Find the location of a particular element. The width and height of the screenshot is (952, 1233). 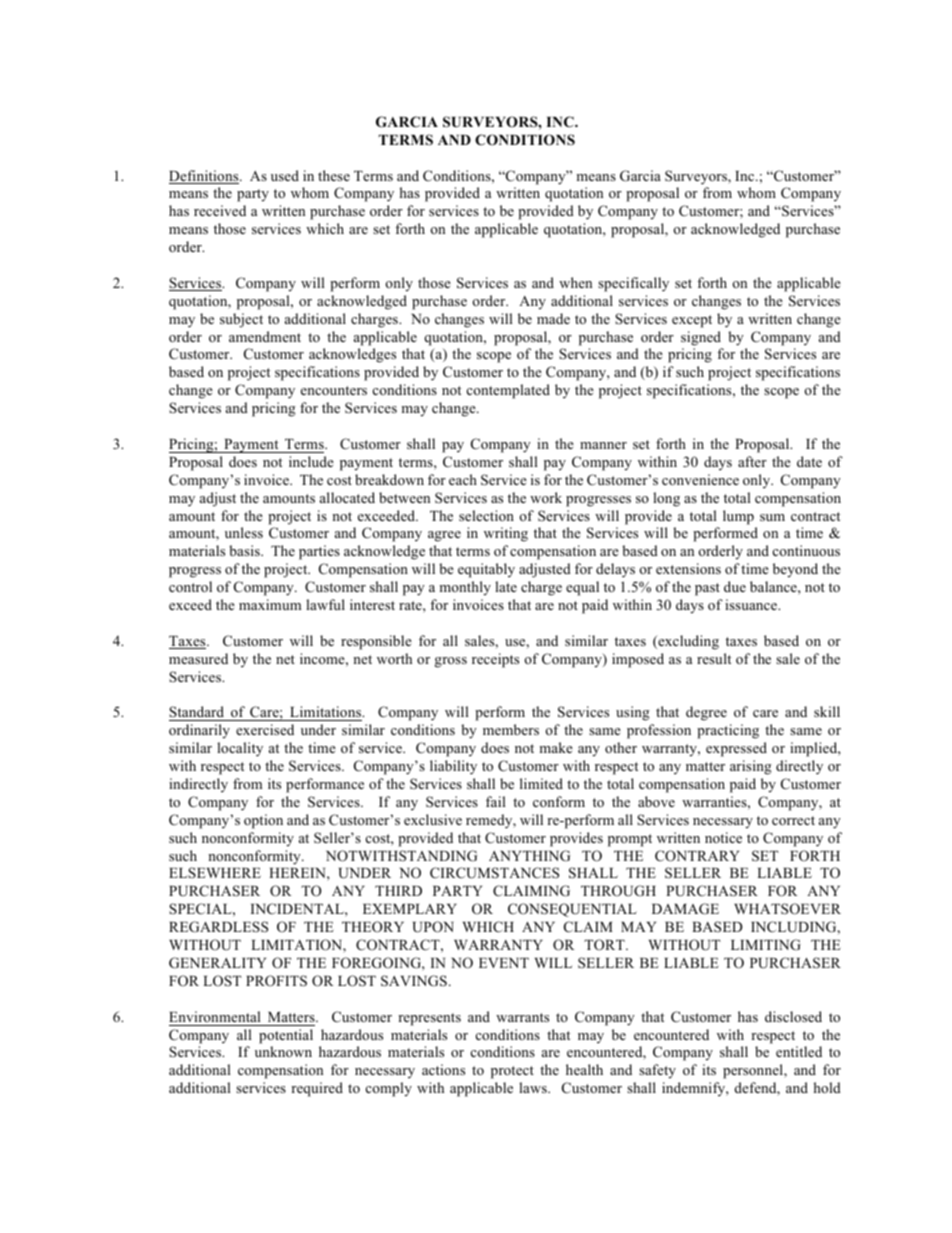

when is located at coordinates (575, 282).
